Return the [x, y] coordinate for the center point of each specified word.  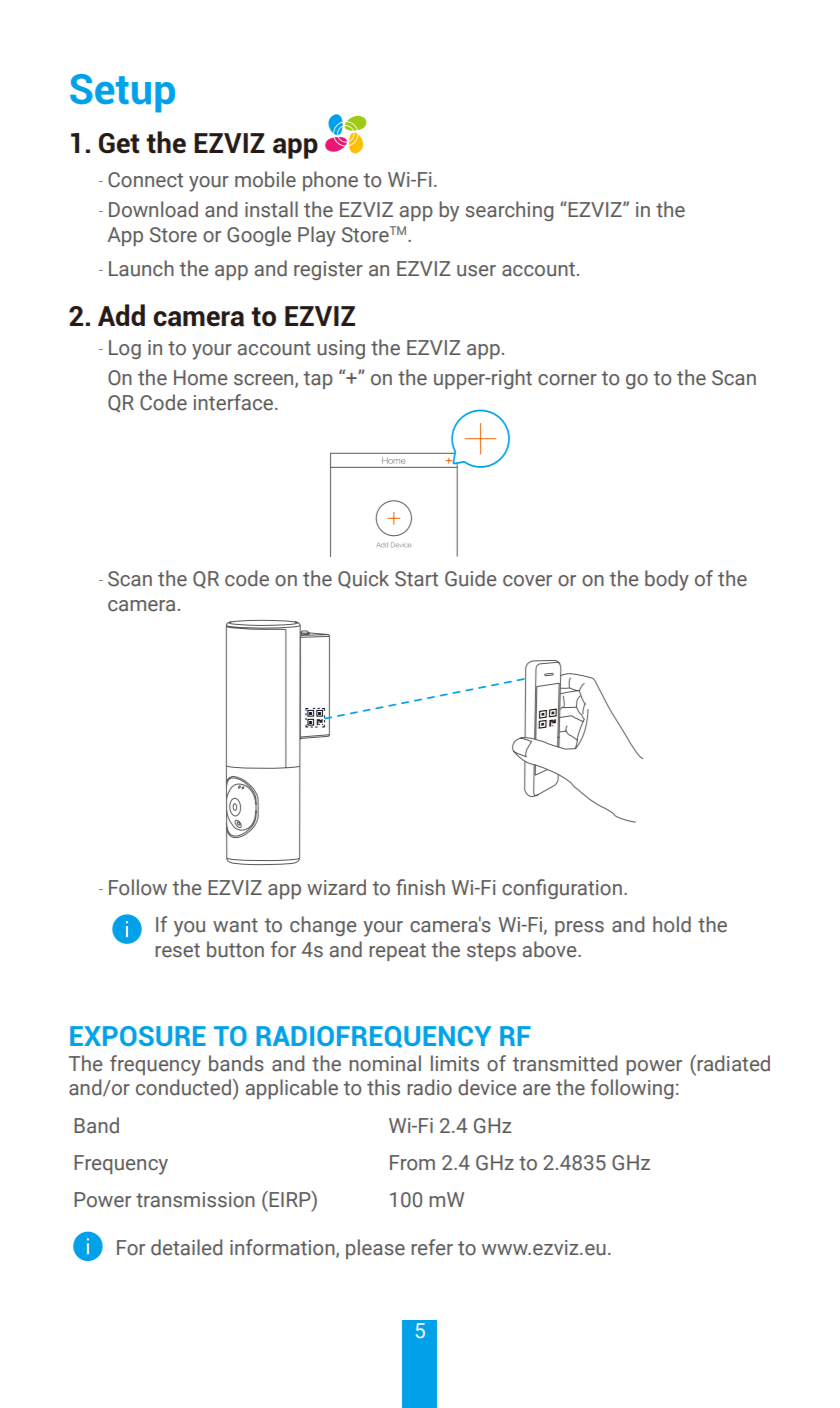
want [235, 925]
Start [416, 579]
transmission [195, 1200]
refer [432, 1247]
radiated [732, 1063]
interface [235, 402]
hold [672, 924]
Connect [145, 180]
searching [509, 211]
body [667, 580]
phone [330, 181]
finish [420, 887]
